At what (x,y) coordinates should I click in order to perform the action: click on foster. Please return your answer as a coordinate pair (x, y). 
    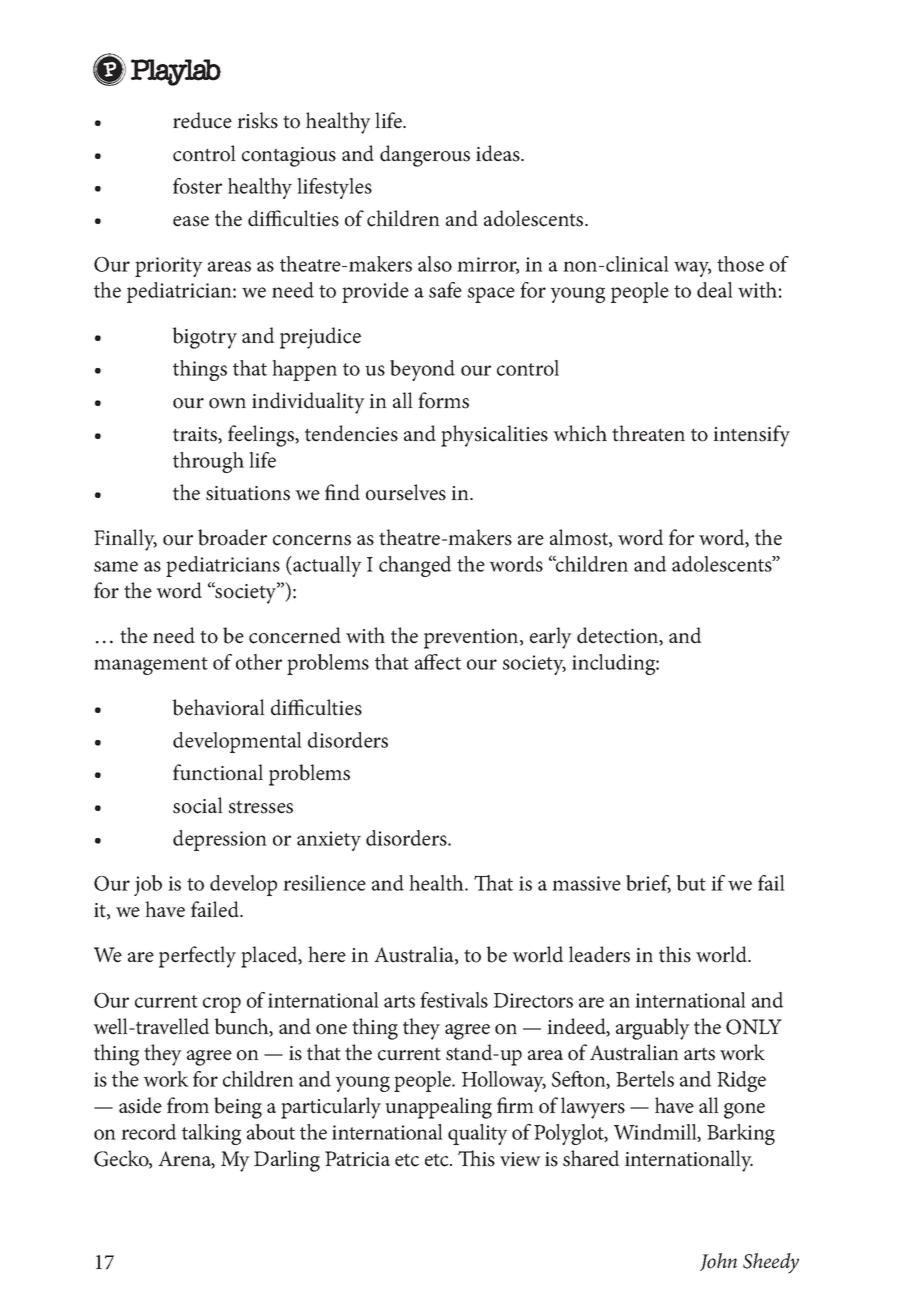
    Looking at the image, I should click on (197, 186).
